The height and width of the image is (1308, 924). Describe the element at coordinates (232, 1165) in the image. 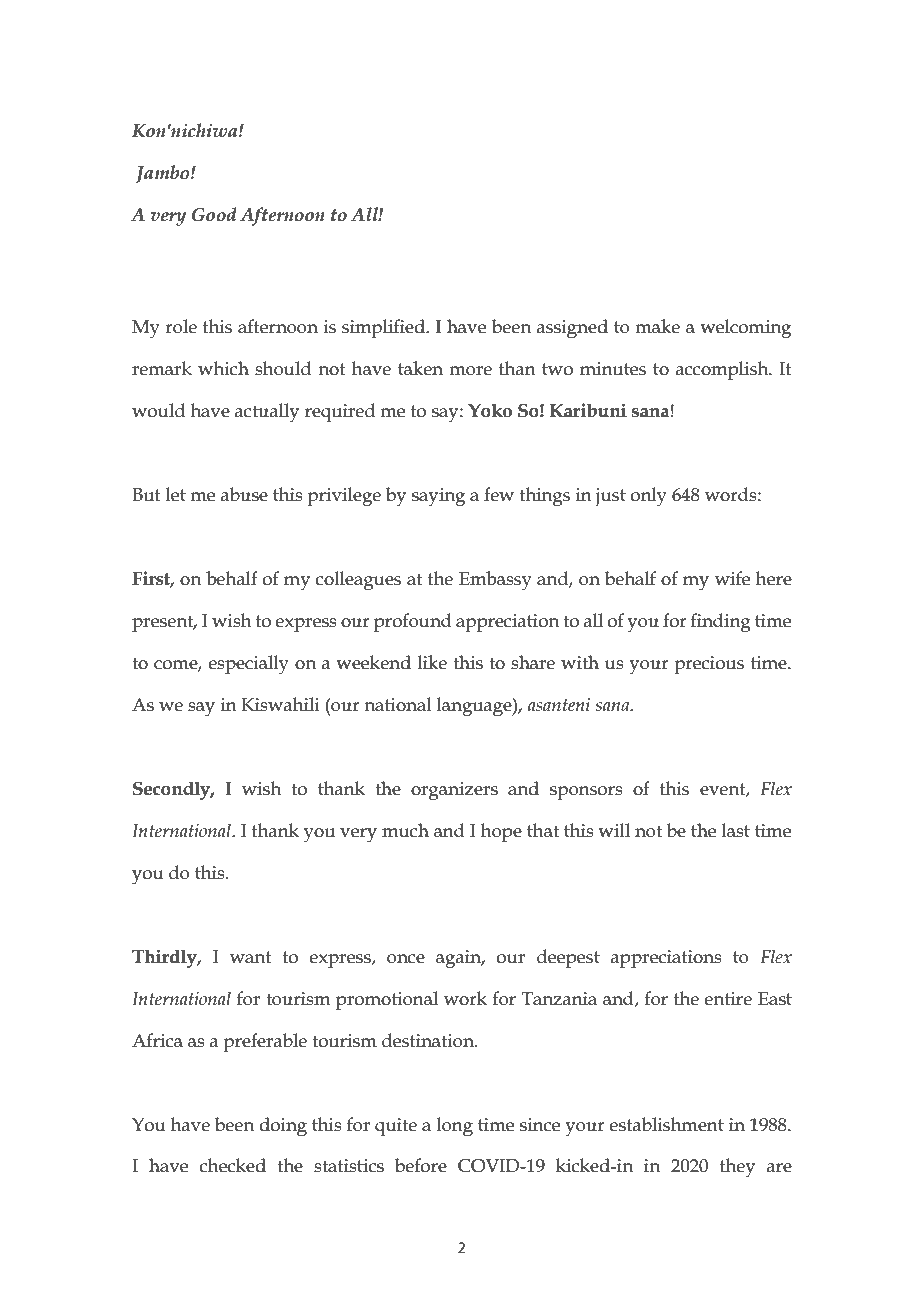

I see `checked` at that location.
